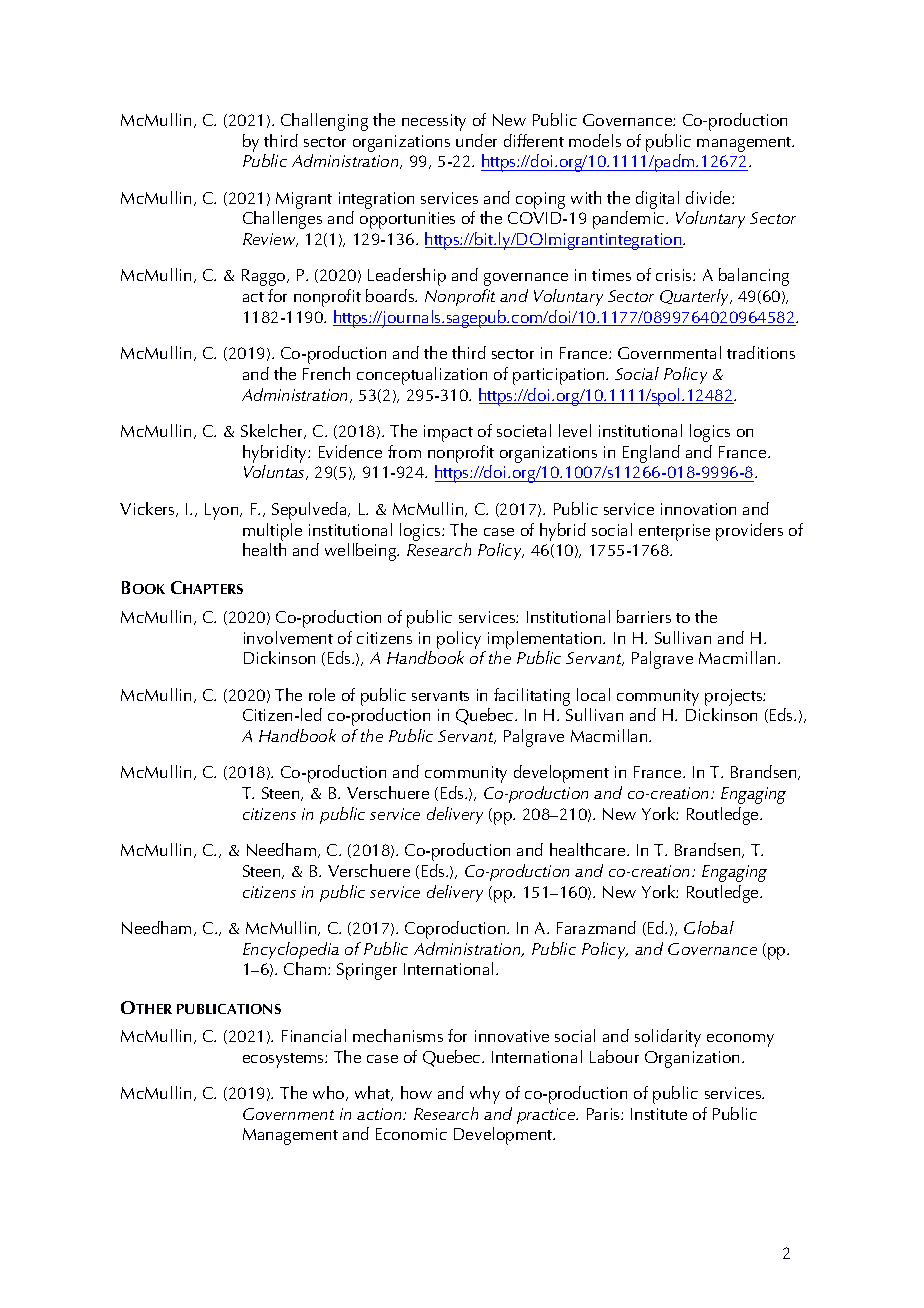 The height and width of the screenshot is (1308, 924). Describe the element at coordinates (651, 454) in the screenshot. I see `England` at that location.
